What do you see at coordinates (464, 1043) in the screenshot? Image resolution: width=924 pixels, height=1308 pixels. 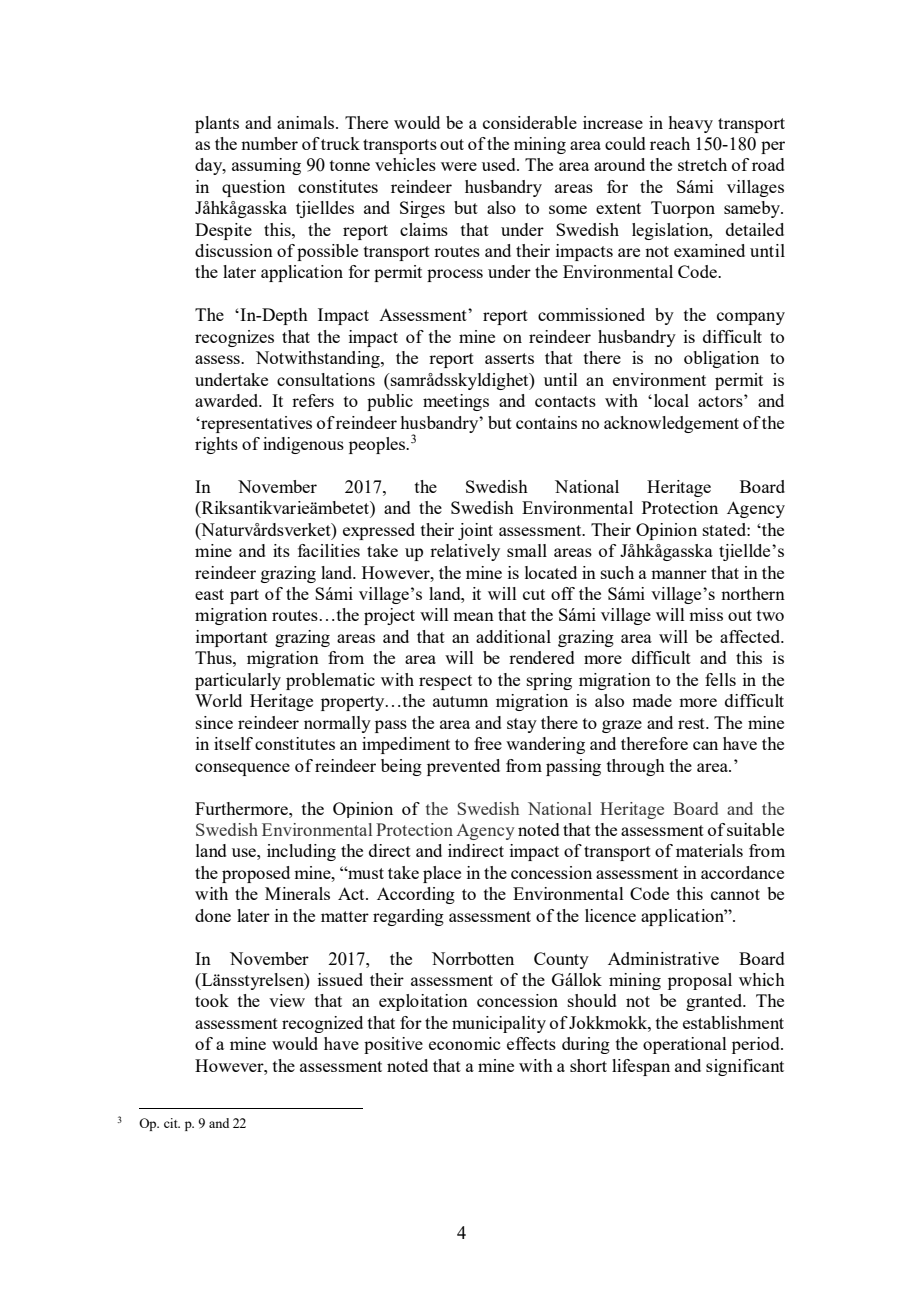 I see `economic` at bounding box center [464, 1043].
